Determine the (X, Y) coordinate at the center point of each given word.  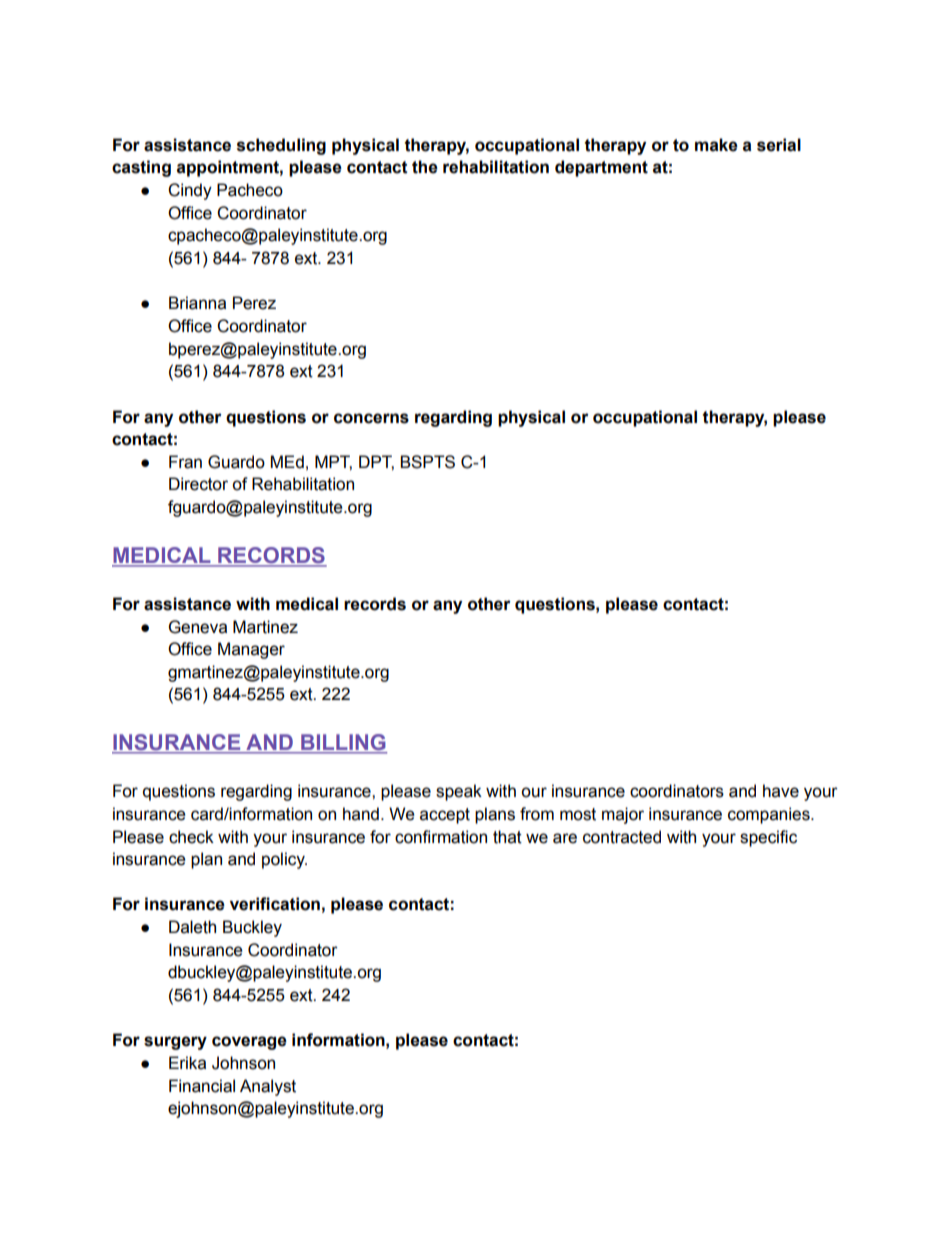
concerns (371, 418)
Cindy (190, 191)
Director (198, 484)
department (601, 168)
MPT (333, 462)
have (781, 791)
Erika (187, 1063)
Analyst (268, 1087)
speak (459, 792)
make (716, 145)
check (191, 837)
